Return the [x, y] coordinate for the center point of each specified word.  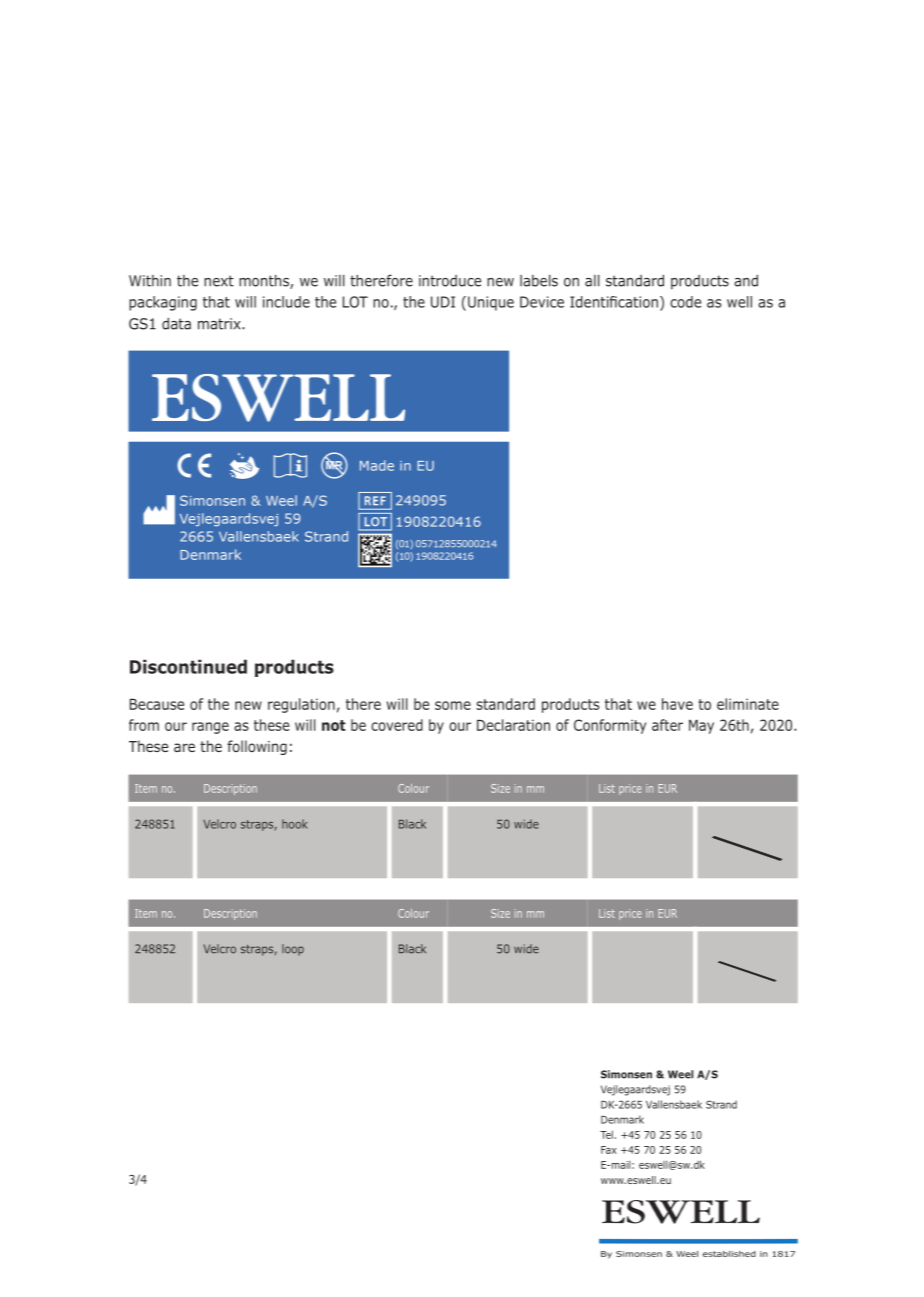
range [210, 728]
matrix [220, 324]
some [453, 705]
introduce [450, 281]
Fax [609, 1150]
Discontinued [188, 666]
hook [295, 824]
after [667, 725]
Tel [606, 1135]
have [677, 704]
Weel [680, 1074]
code [685, 302]
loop [293, 950]
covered [397, 725]
